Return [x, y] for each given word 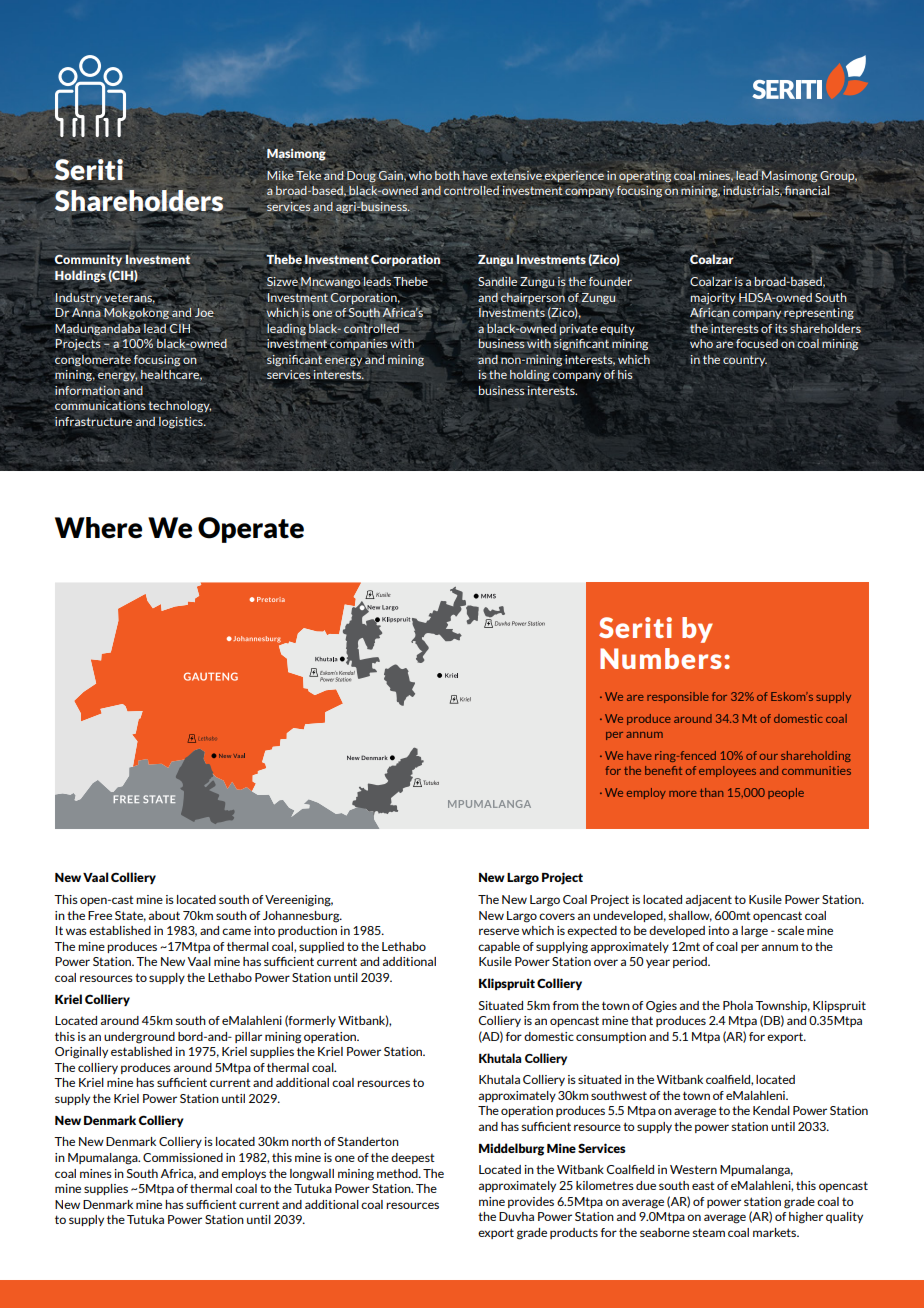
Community [87, 260]
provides [531, 1202]
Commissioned [183, 1157]
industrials [752, 191]
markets [776, 1232]
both [447, 175]
